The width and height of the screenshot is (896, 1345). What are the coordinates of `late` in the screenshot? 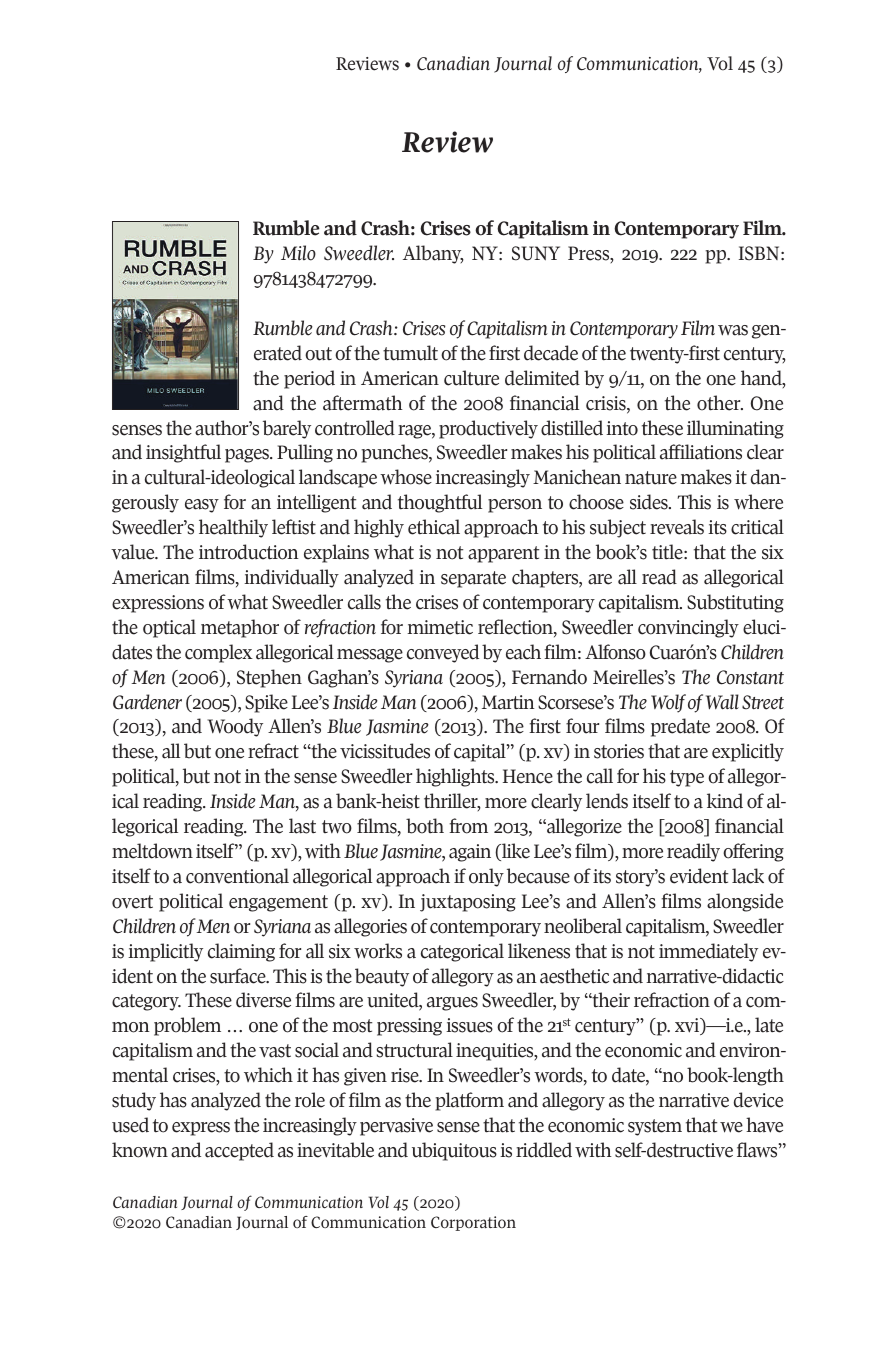 It's located at (769, 1025).
